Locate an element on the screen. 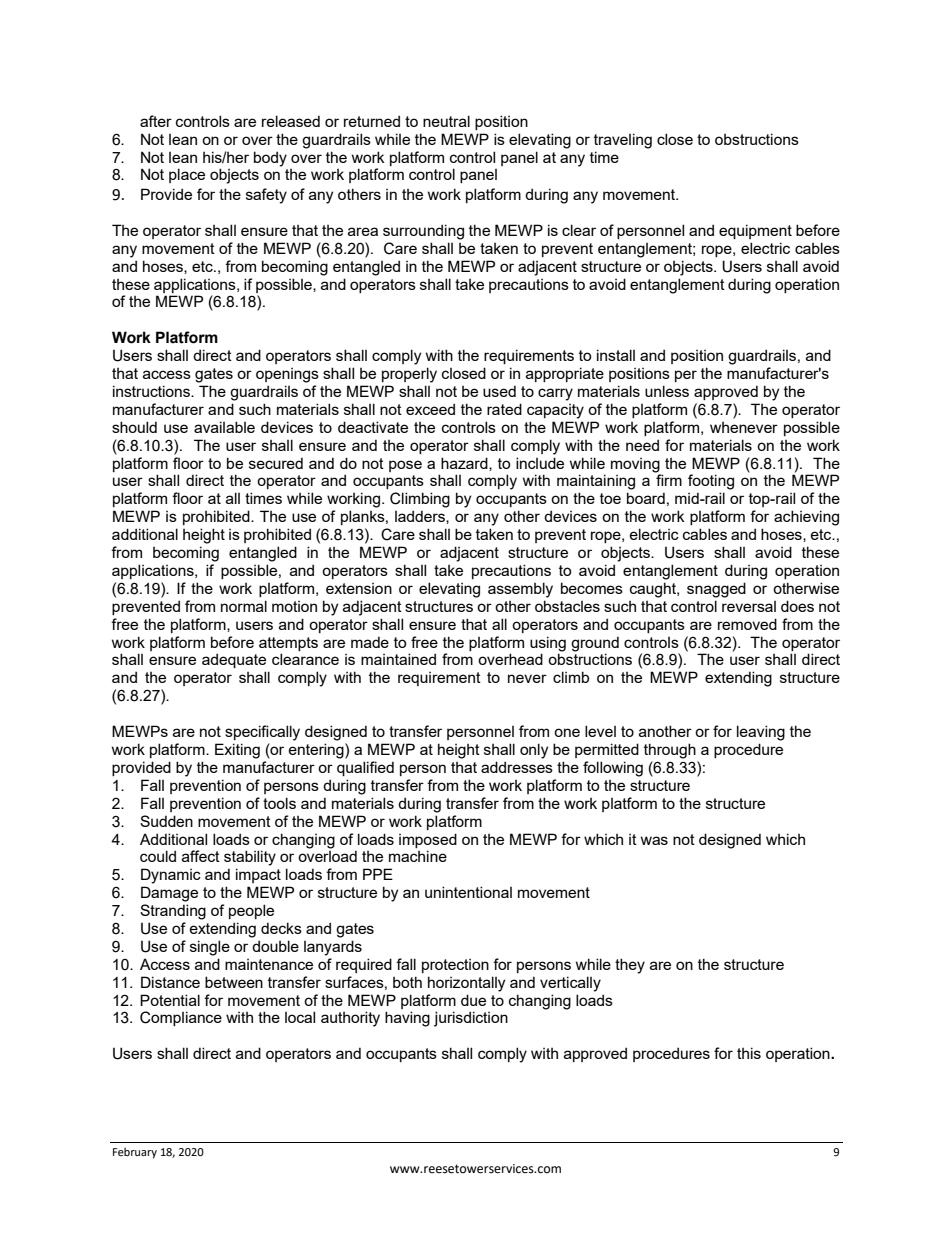 The width and height of the screenshot is (952, 1233). addresses is located at coordinates (517, 767).
